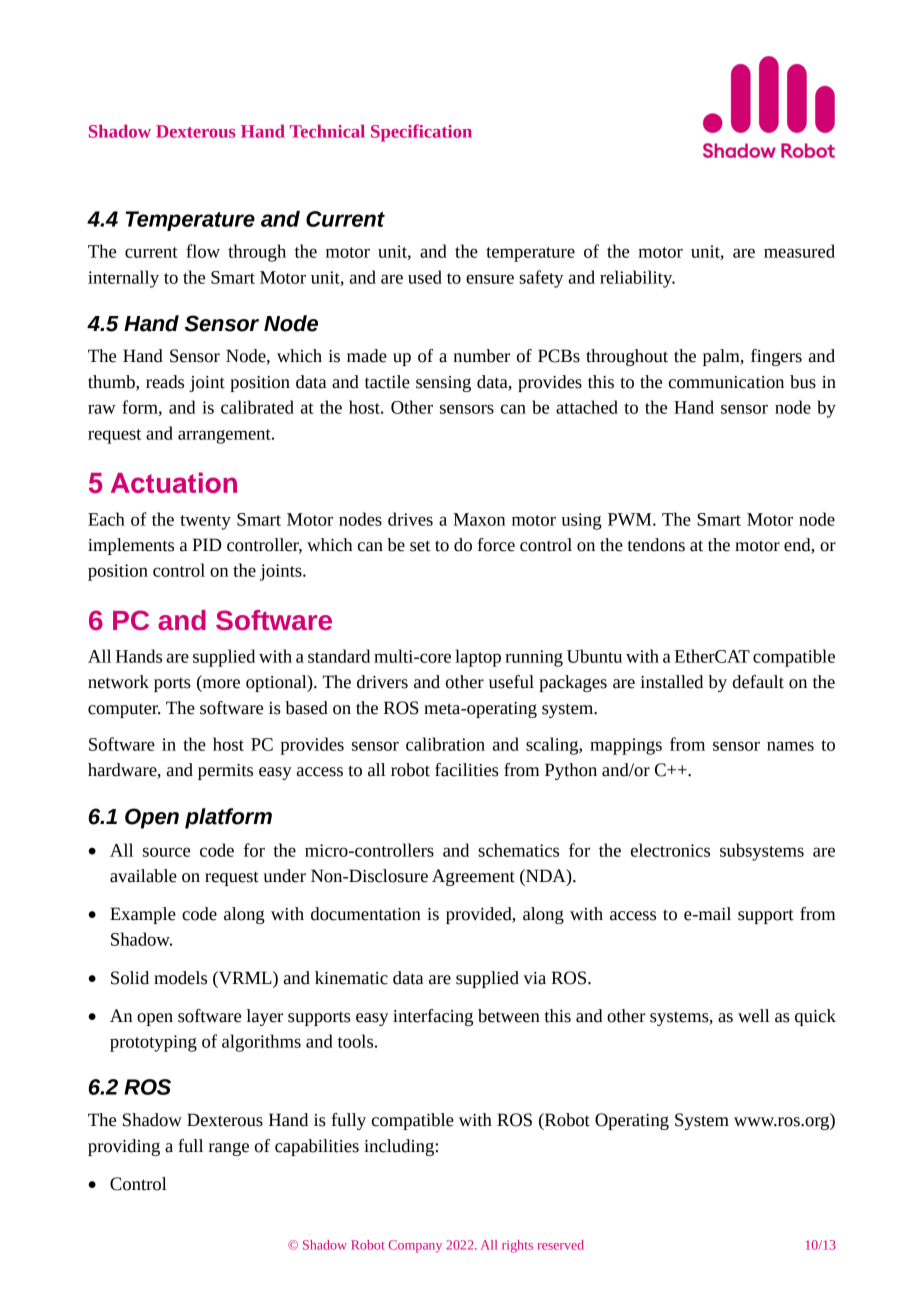 This screenshot has height=1308, width=924. I want to click on providing, so click(124, 1147).
